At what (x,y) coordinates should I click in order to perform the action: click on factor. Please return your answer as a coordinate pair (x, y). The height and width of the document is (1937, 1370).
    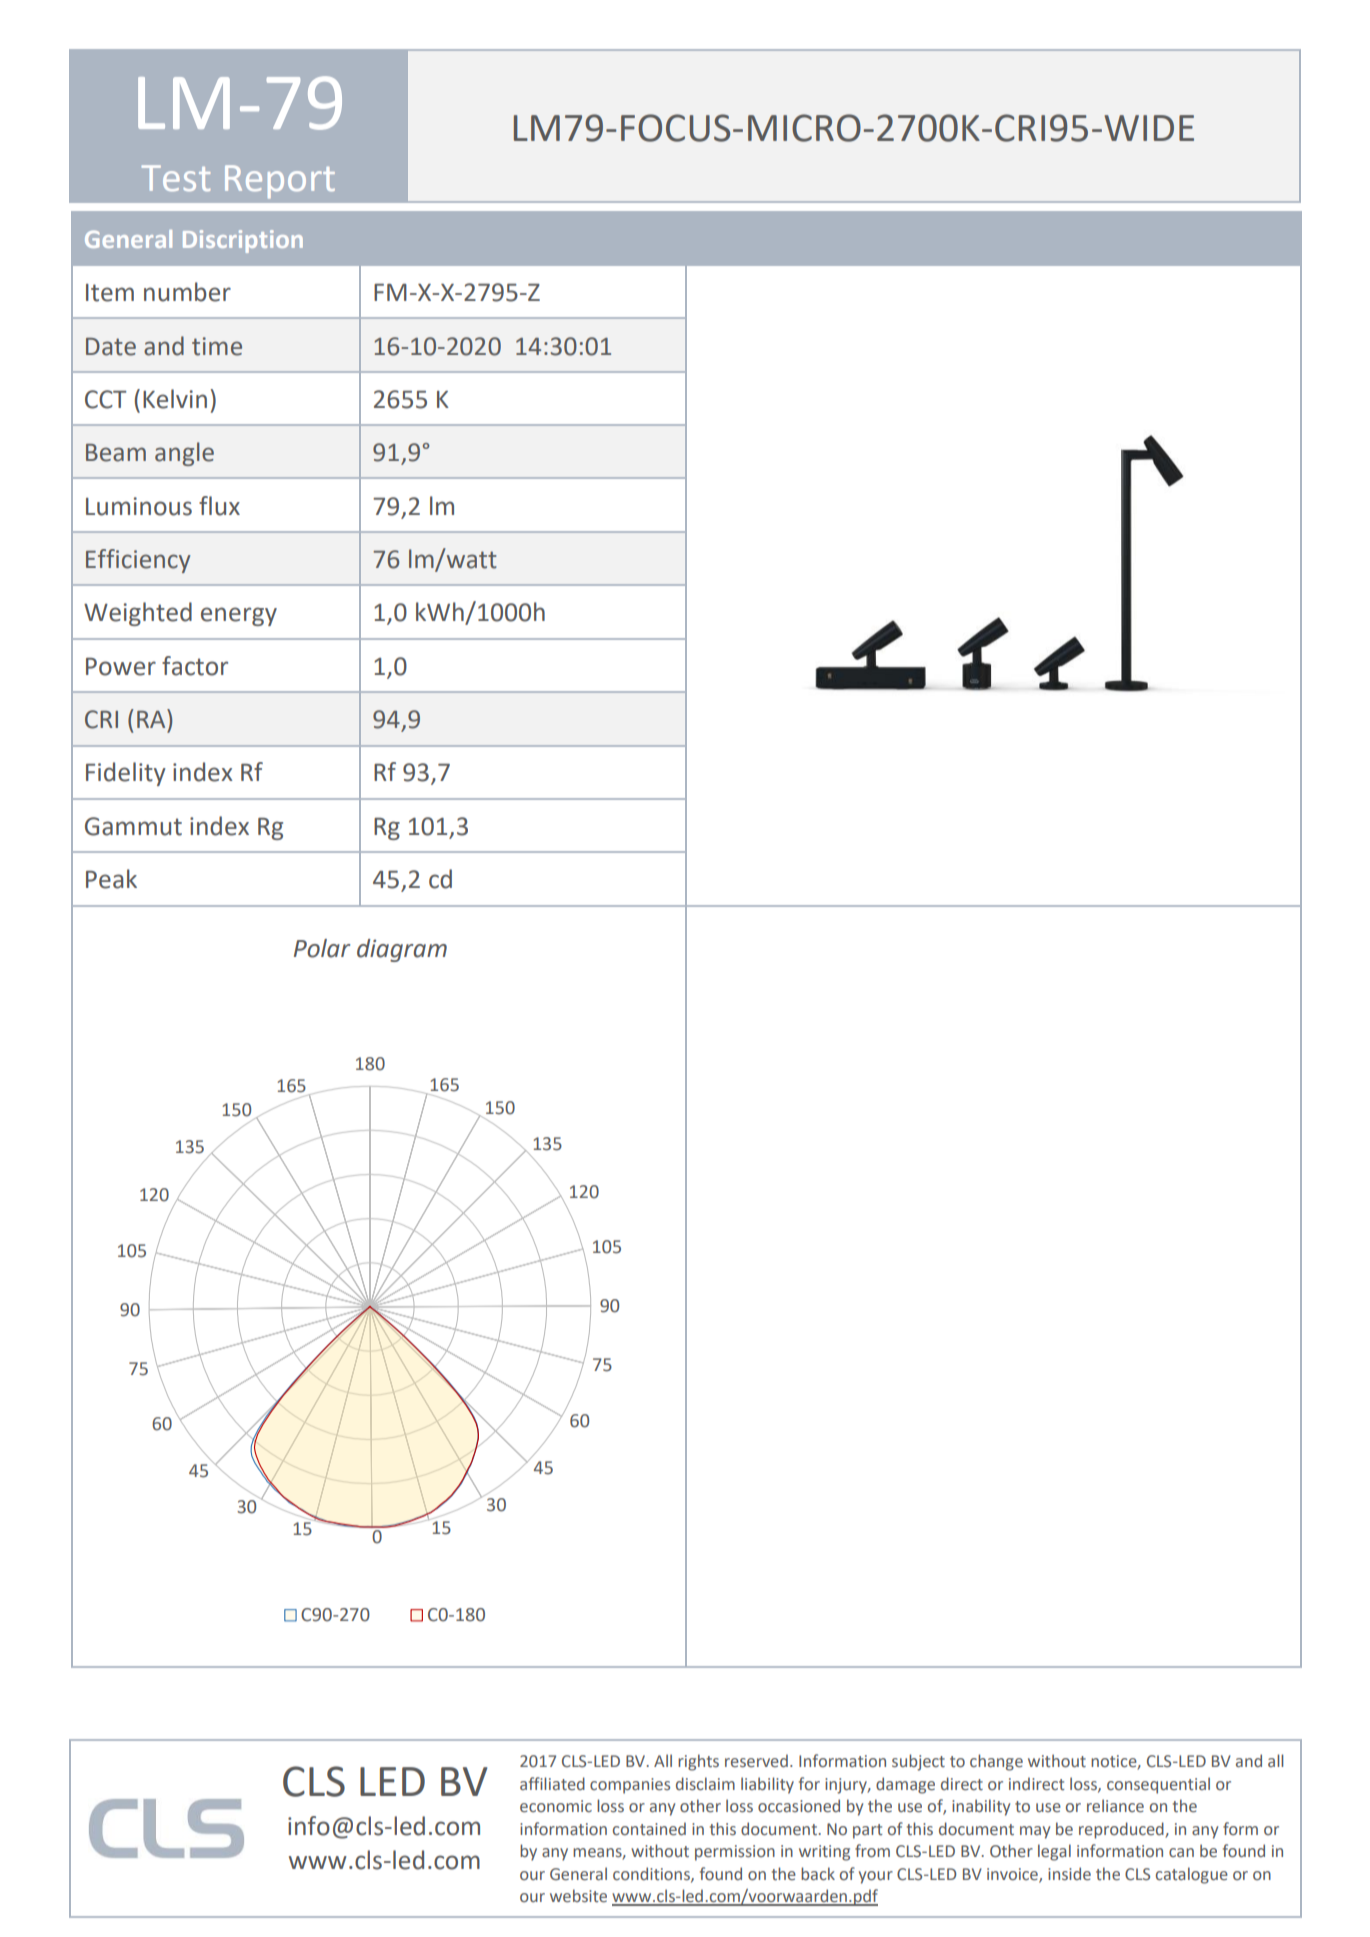
    Looking at the image, I should click on (195, 666).
